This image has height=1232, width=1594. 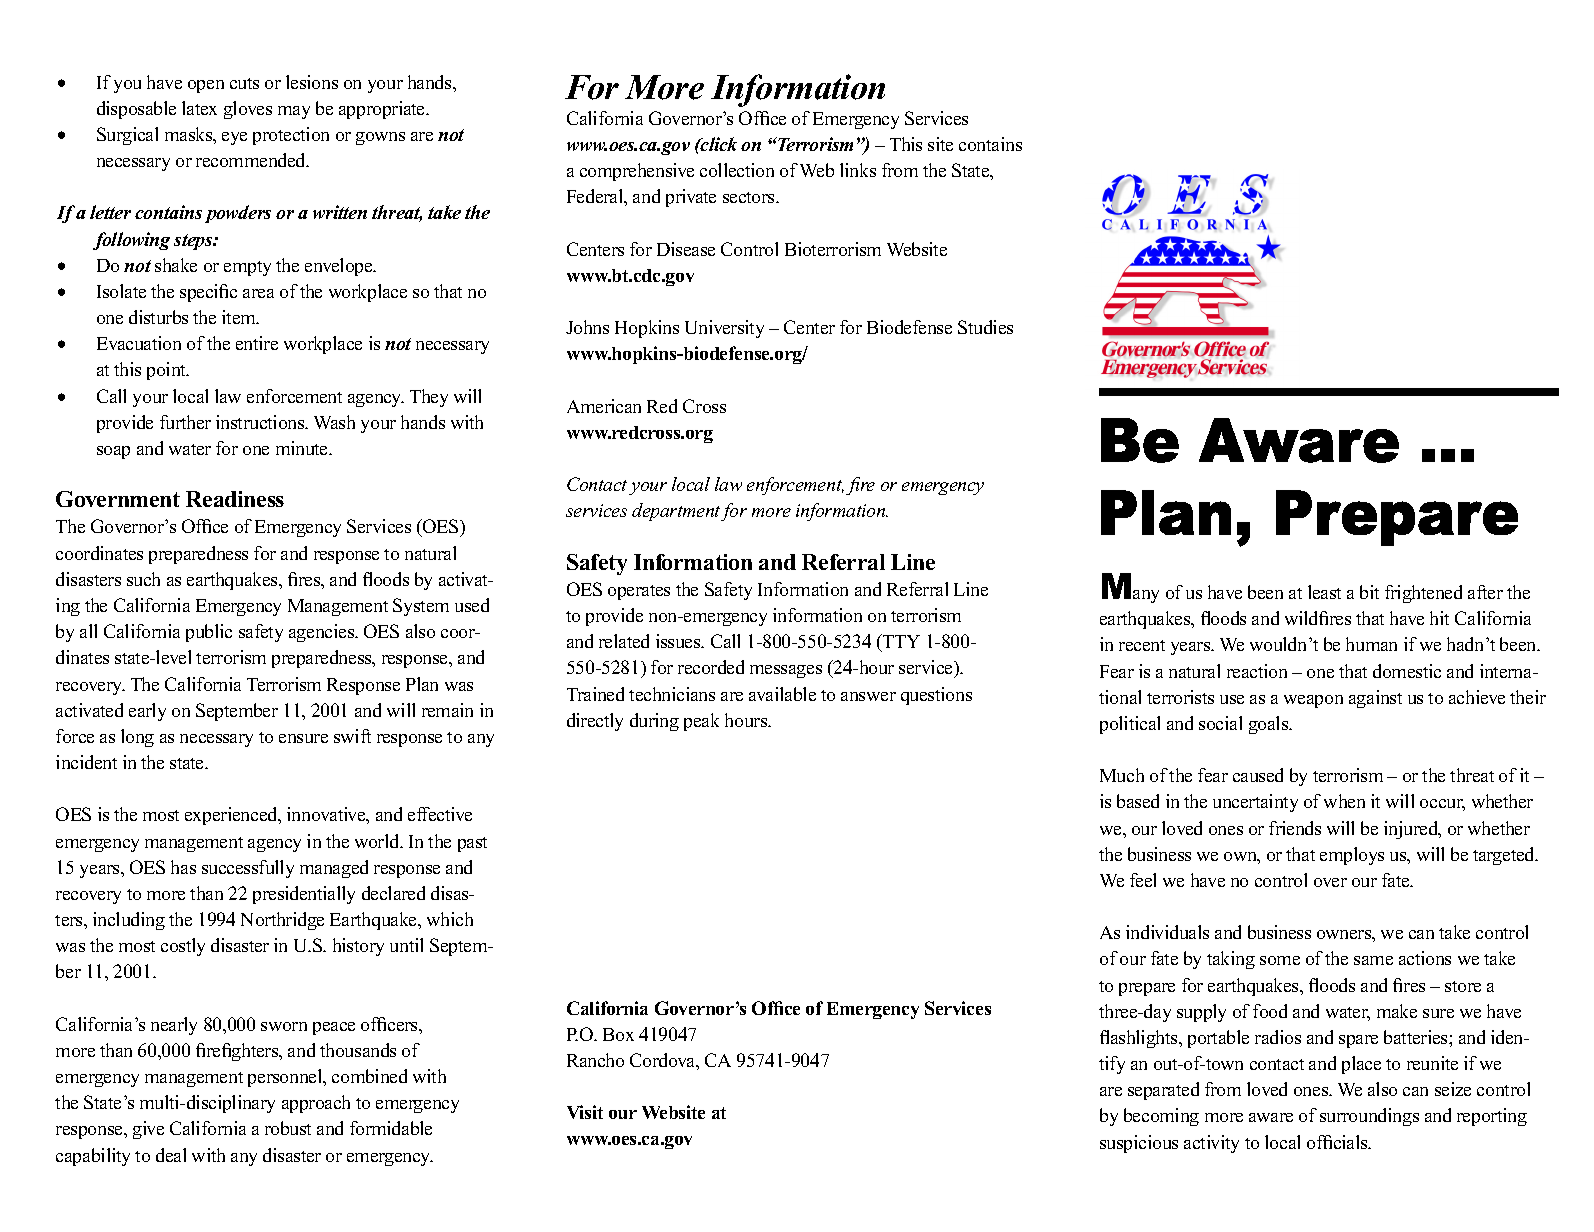 What do you see at coordinates (209, 633) in the image?
I see `public` at bounding box center [209, 633].
